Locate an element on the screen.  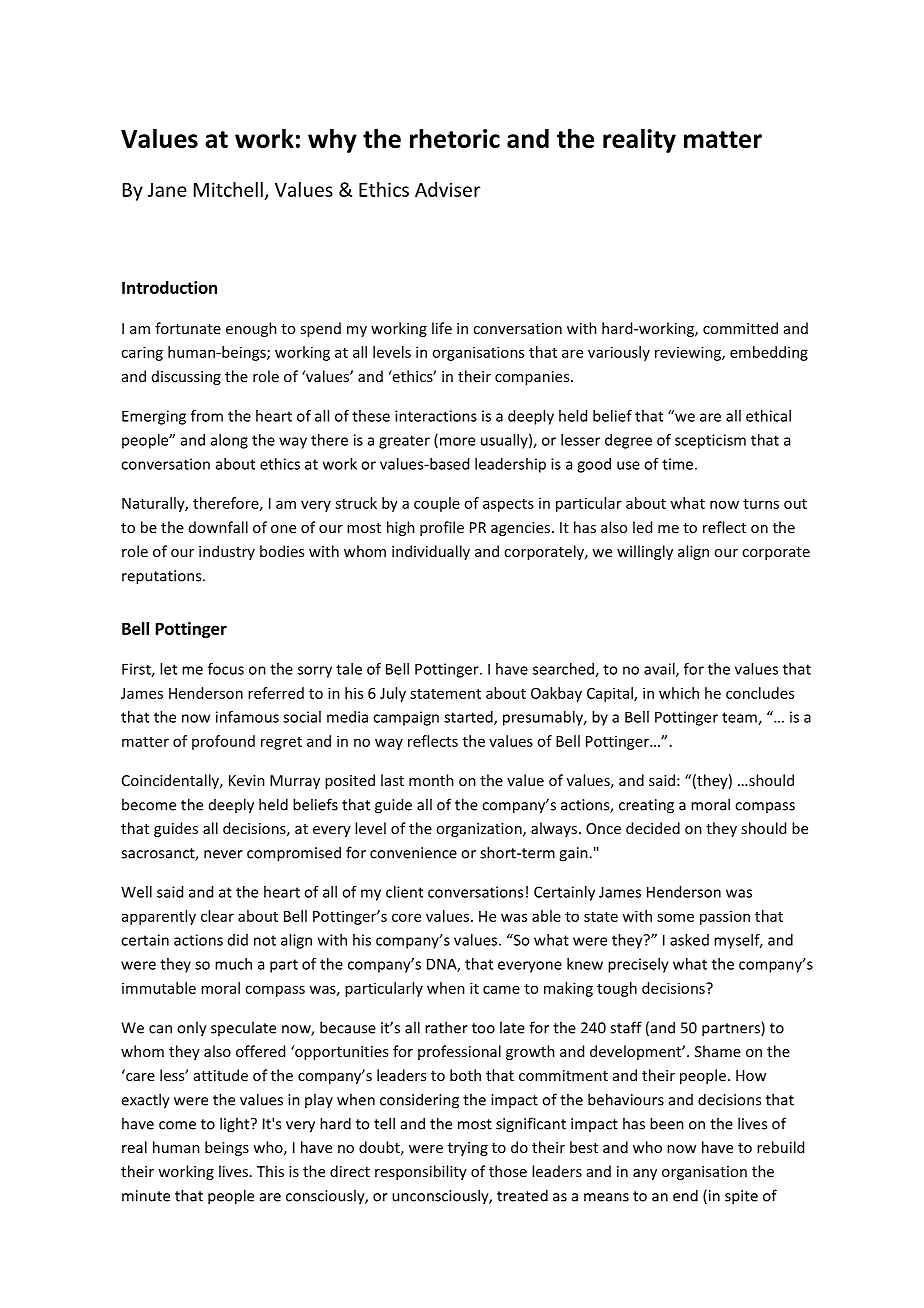
came is located at coordinates (501, 989).
